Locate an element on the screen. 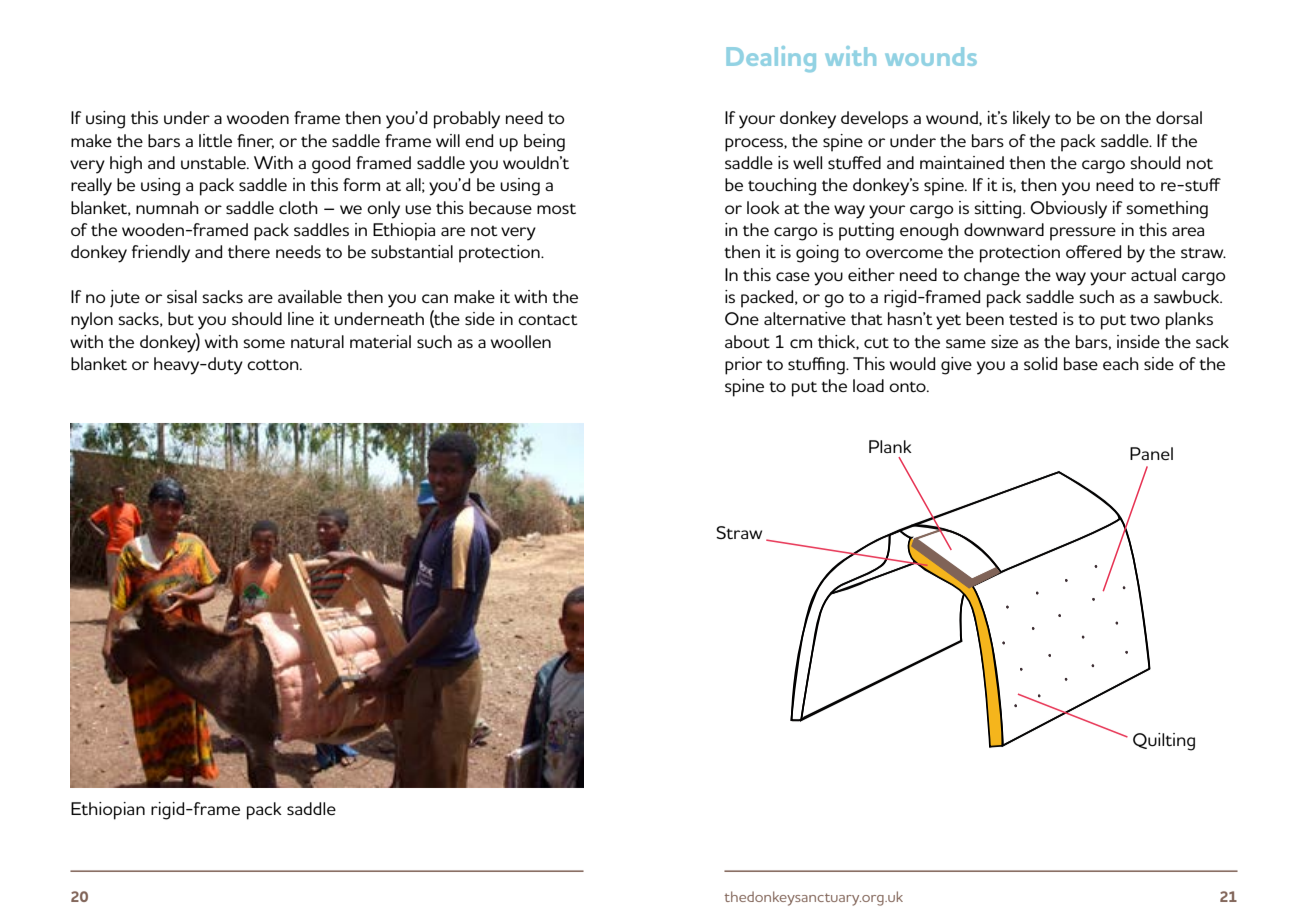 Image resolution: width=1308 pixels, height=924 pixels. little is located at coordinates (215, 140).
